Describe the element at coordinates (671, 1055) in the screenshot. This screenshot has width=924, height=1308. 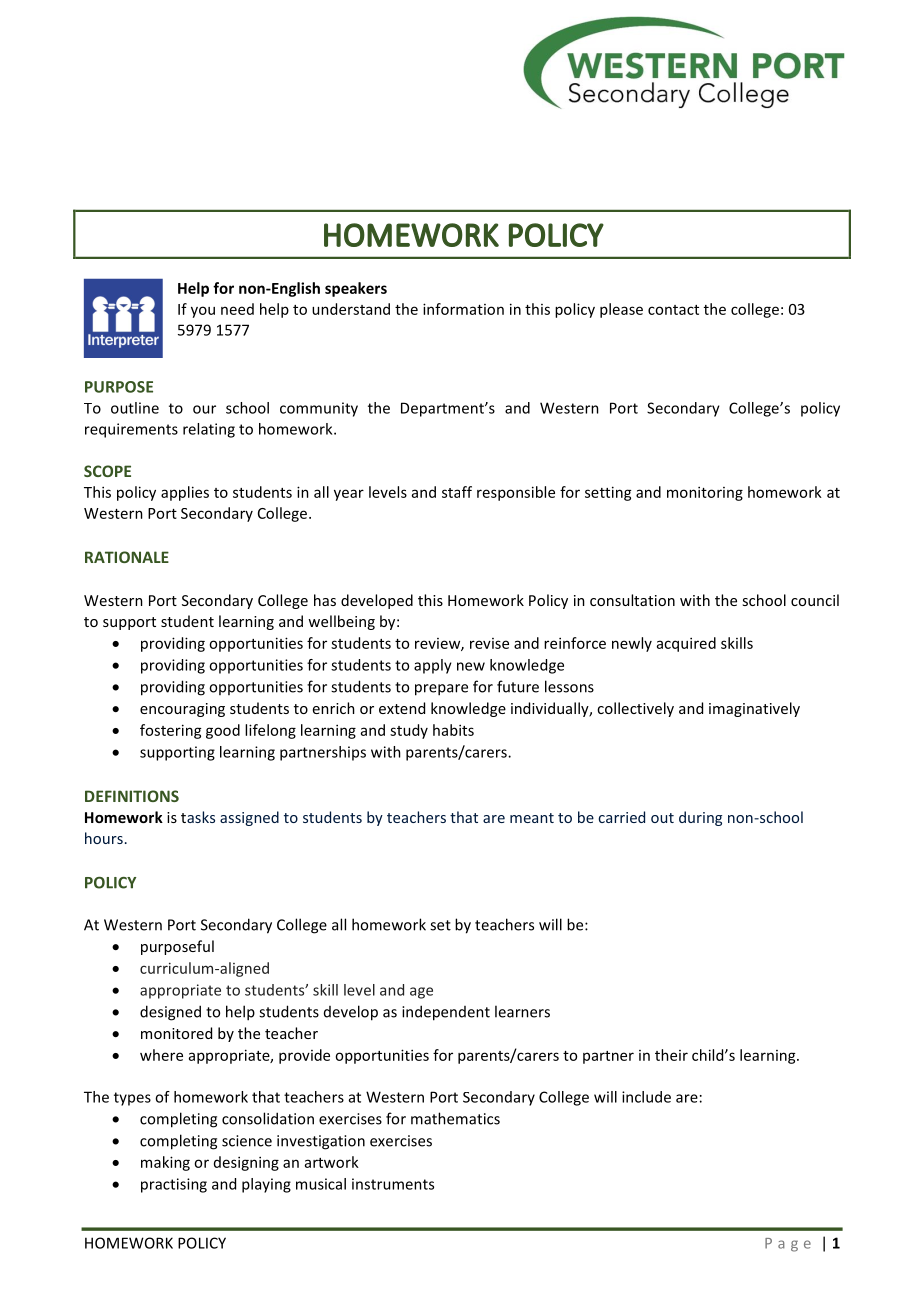
I see `their` at that location.
